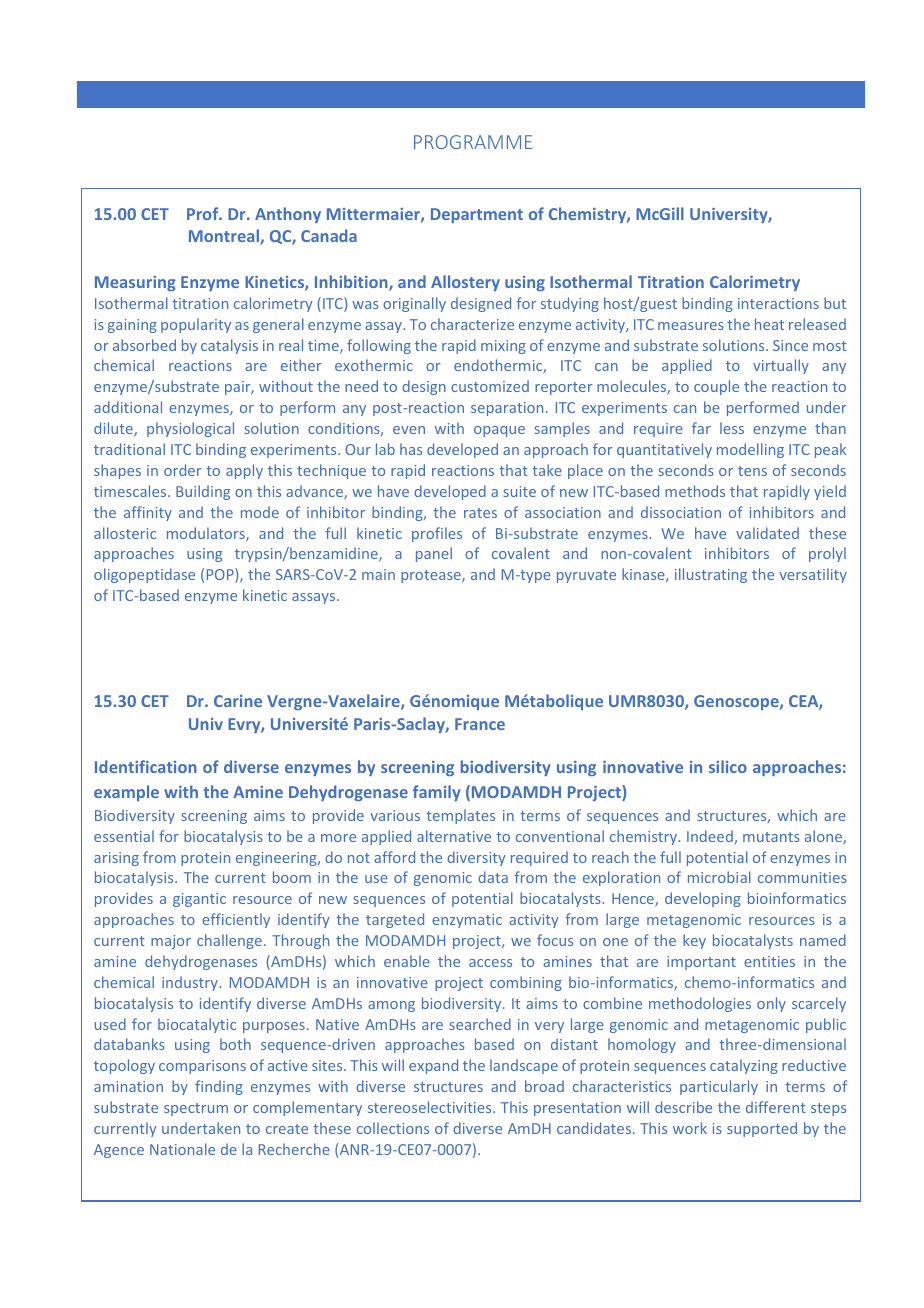 This screenshot has height=1308, width=924. Describe the element at coordinates (503, 347) in the screenshot. I see `mixing` at that location.
